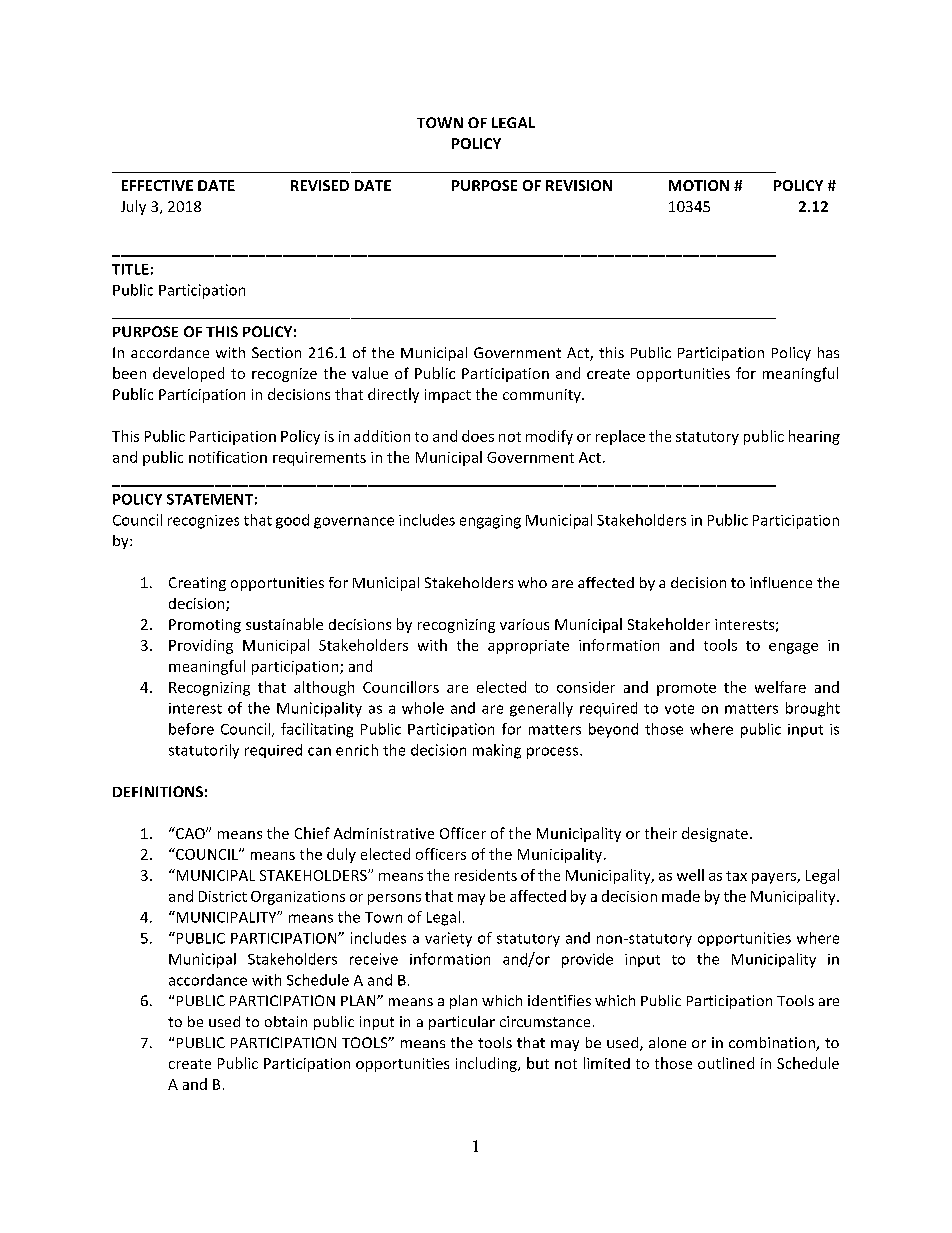 The image size is (952, 1233). What do you see at coordinates (462, 1023) in the screenshot?
I see `particular` at bounding box center [462, 1023].
